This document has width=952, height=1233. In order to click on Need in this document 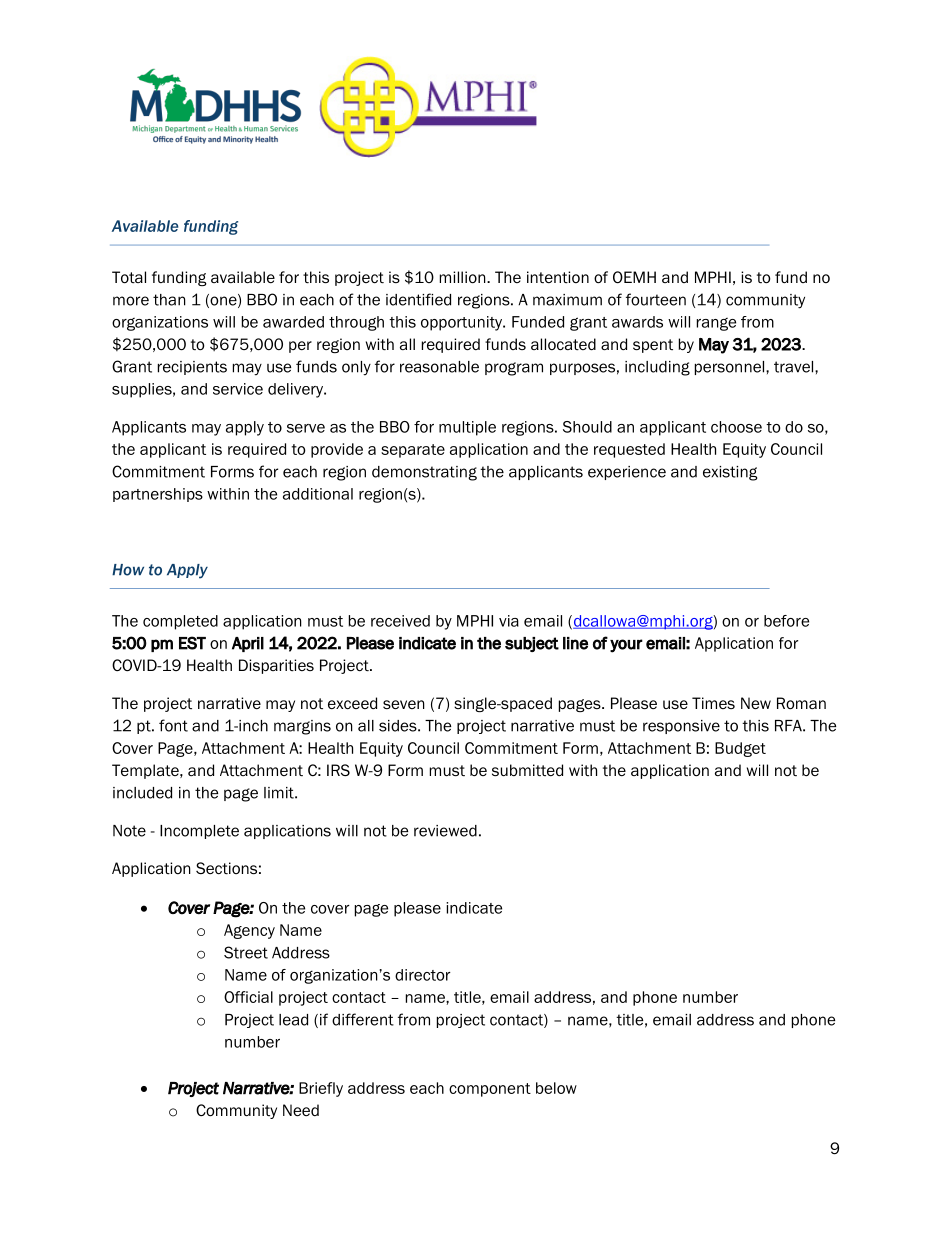, I will do `click(301, 1110)`.
